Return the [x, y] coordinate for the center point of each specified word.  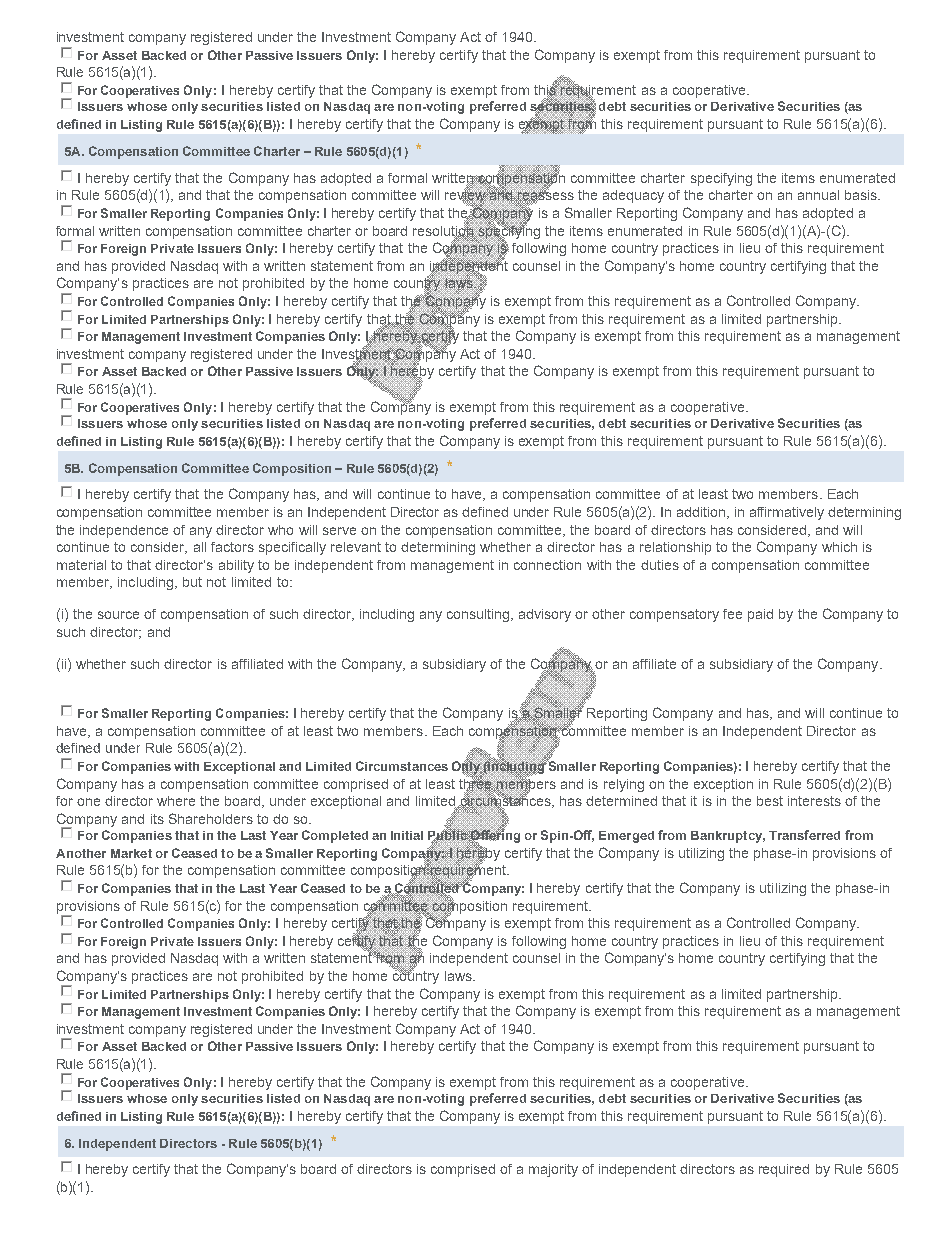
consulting [479, 615]
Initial [407, 835]
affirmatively [787, 513]
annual [818, 195]
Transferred [804, 835]
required [784, 1170]
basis [862, 195]
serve [339, 531]
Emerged [626, 837]
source [118, 615]
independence [124, 531]
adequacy [633, 196]
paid [760, 615]
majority [553, 1170]
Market [131, 853]
